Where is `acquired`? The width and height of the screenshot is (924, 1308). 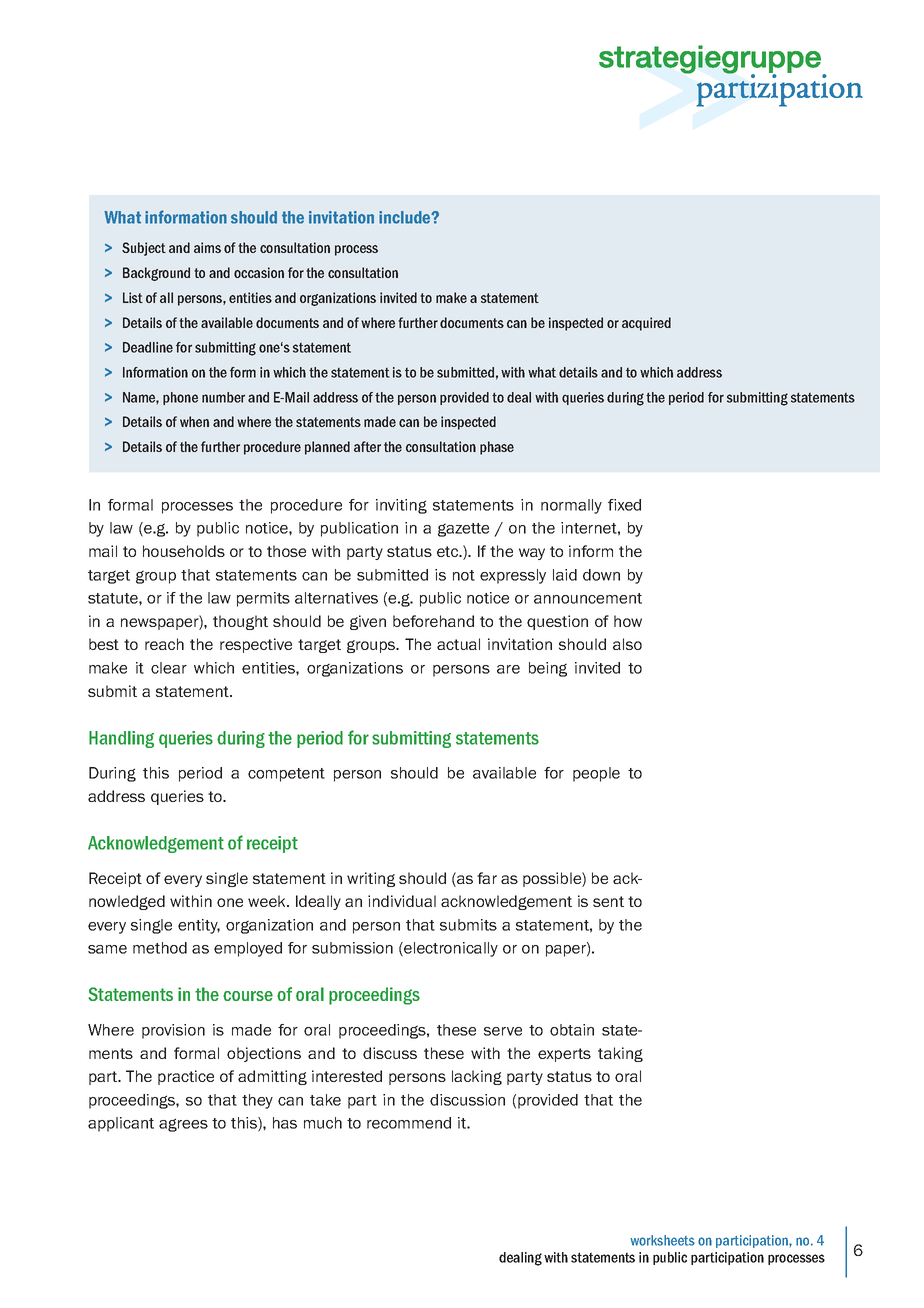
acquired is located at coordinates (646, 324).
